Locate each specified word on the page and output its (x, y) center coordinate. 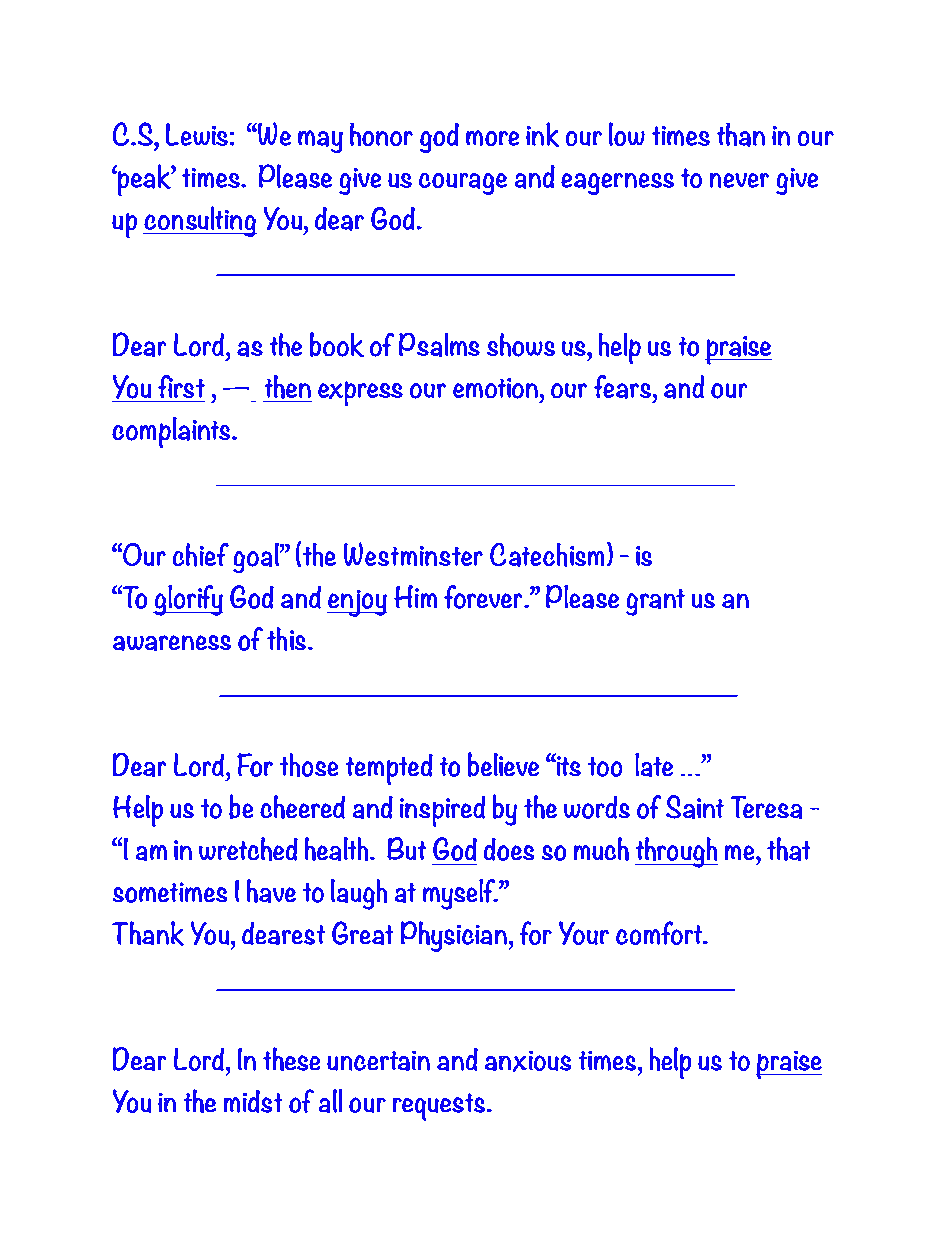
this (288, 639)
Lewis (197, 134)
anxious (528, 1061)
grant (655, 602)
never (739, 180)
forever (484, 597)
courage (463, 184)
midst (253, 1101)
